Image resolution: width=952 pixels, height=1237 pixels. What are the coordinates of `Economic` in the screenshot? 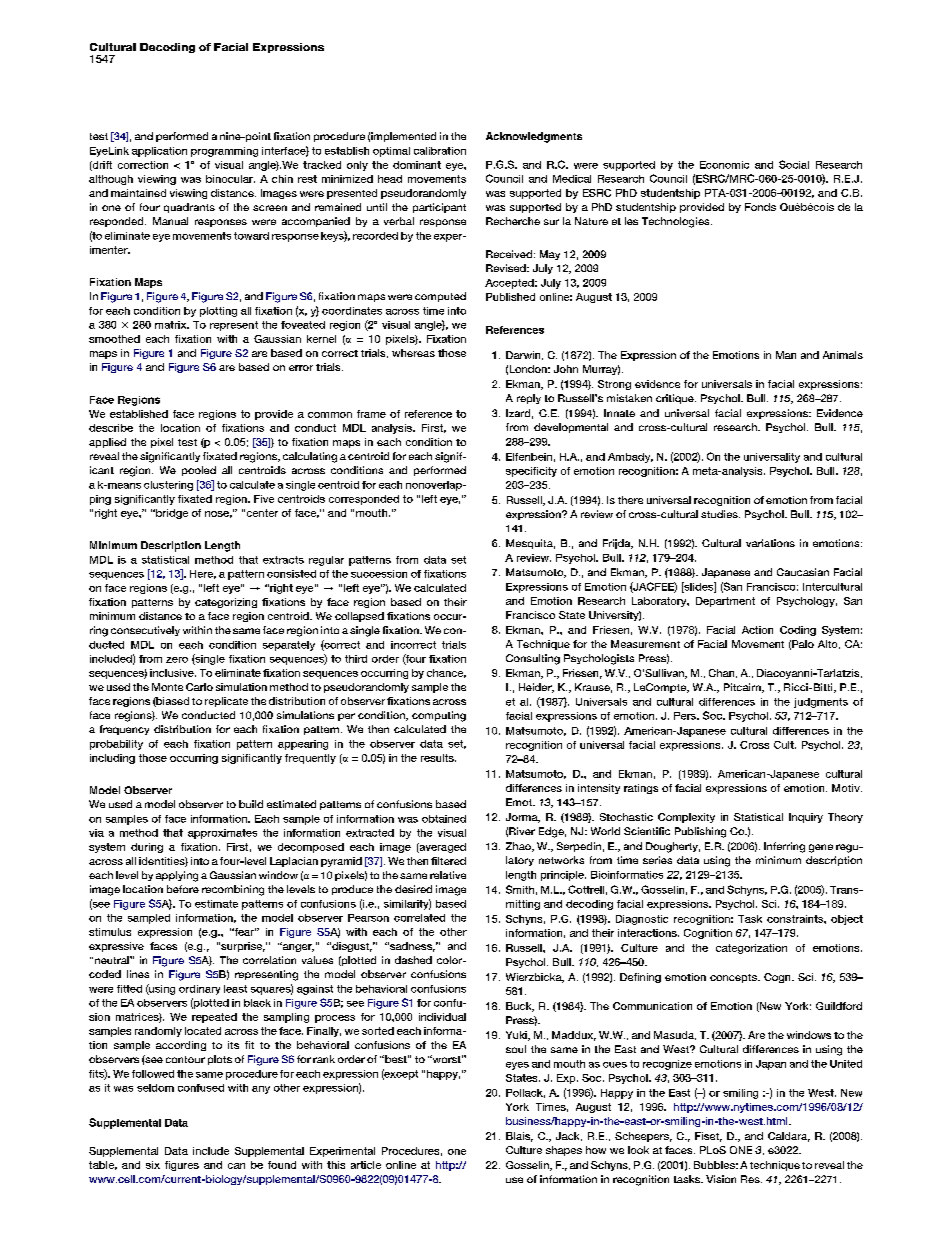 It's located at (724, 165).
